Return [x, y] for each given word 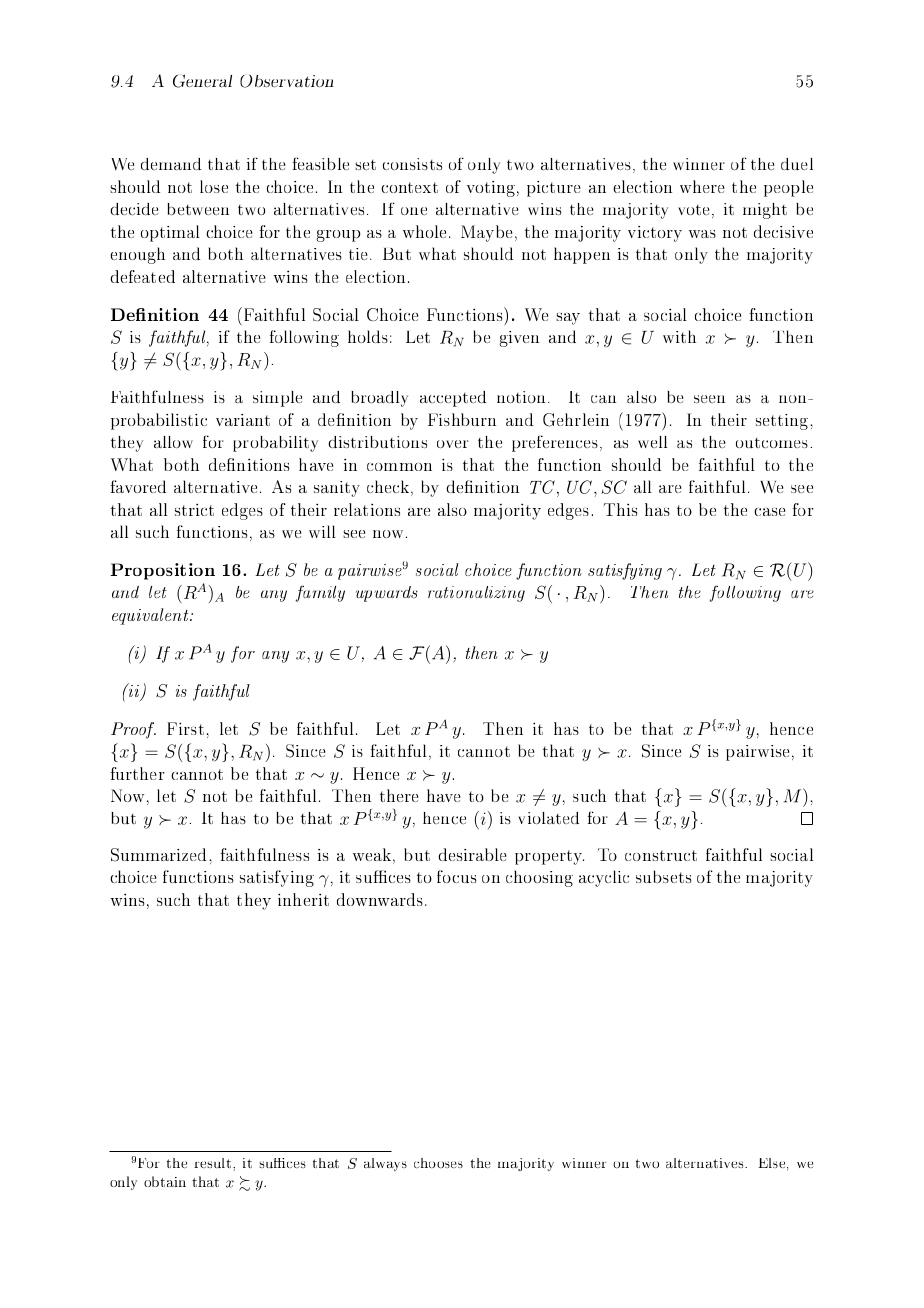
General [202, 81]
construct [661, 855]
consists [412, 164]
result [214, 1163]
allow [173, 442]
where [702, 186]
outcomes [772, 443]
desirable [472, 854]
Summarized [160, 855]
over [452, 444]
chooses [438, 1163]
